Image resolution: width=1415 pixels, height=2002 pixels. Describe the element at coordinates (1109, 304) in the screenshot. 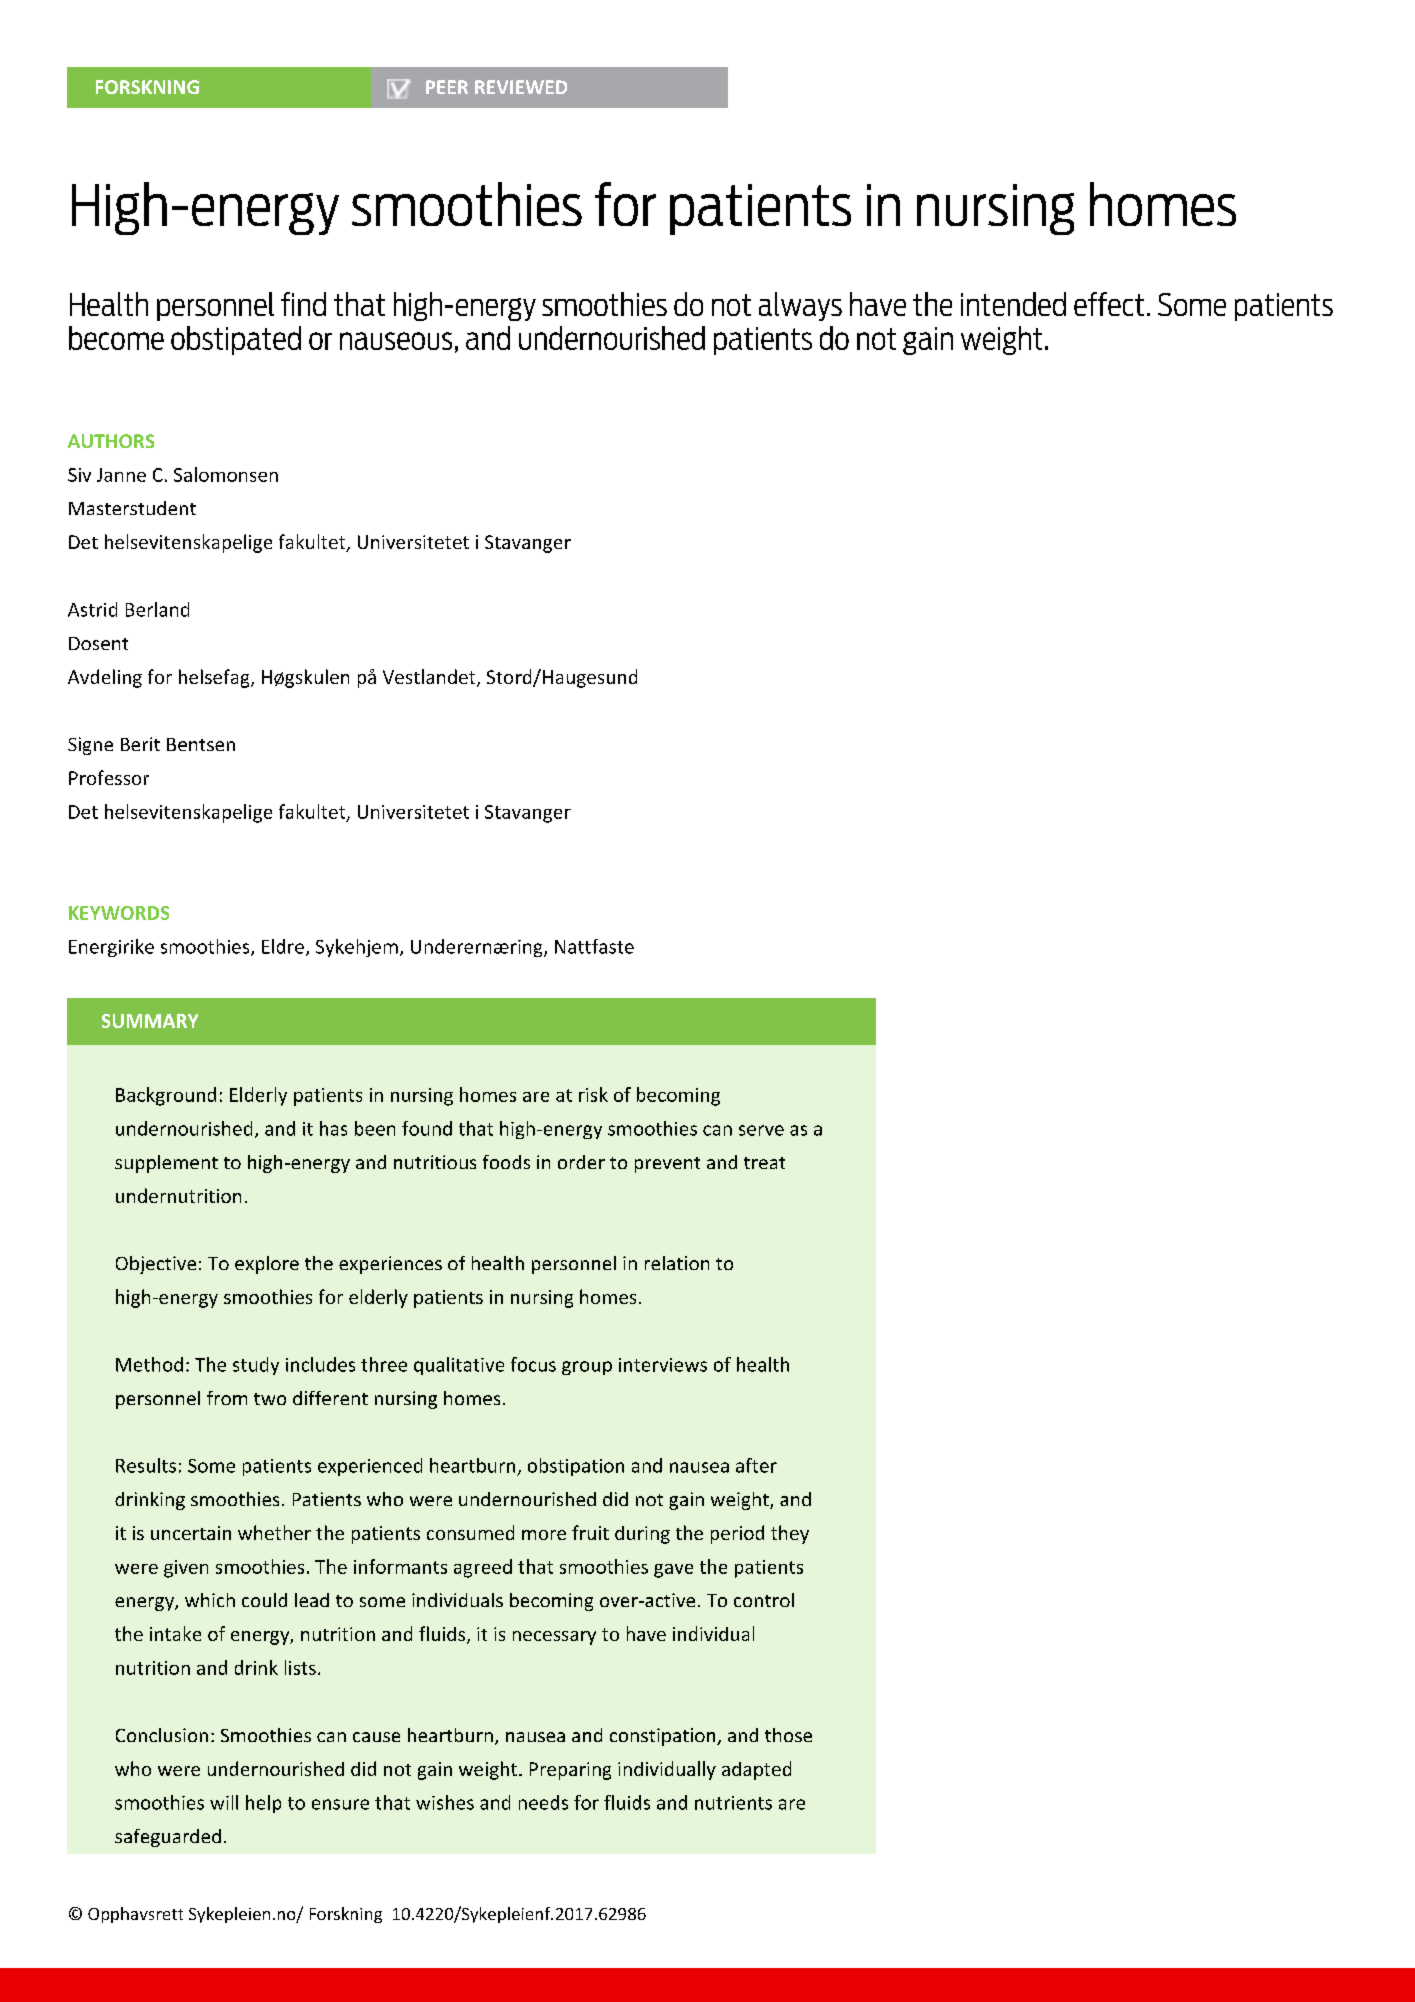

I see `effect` at that location.
